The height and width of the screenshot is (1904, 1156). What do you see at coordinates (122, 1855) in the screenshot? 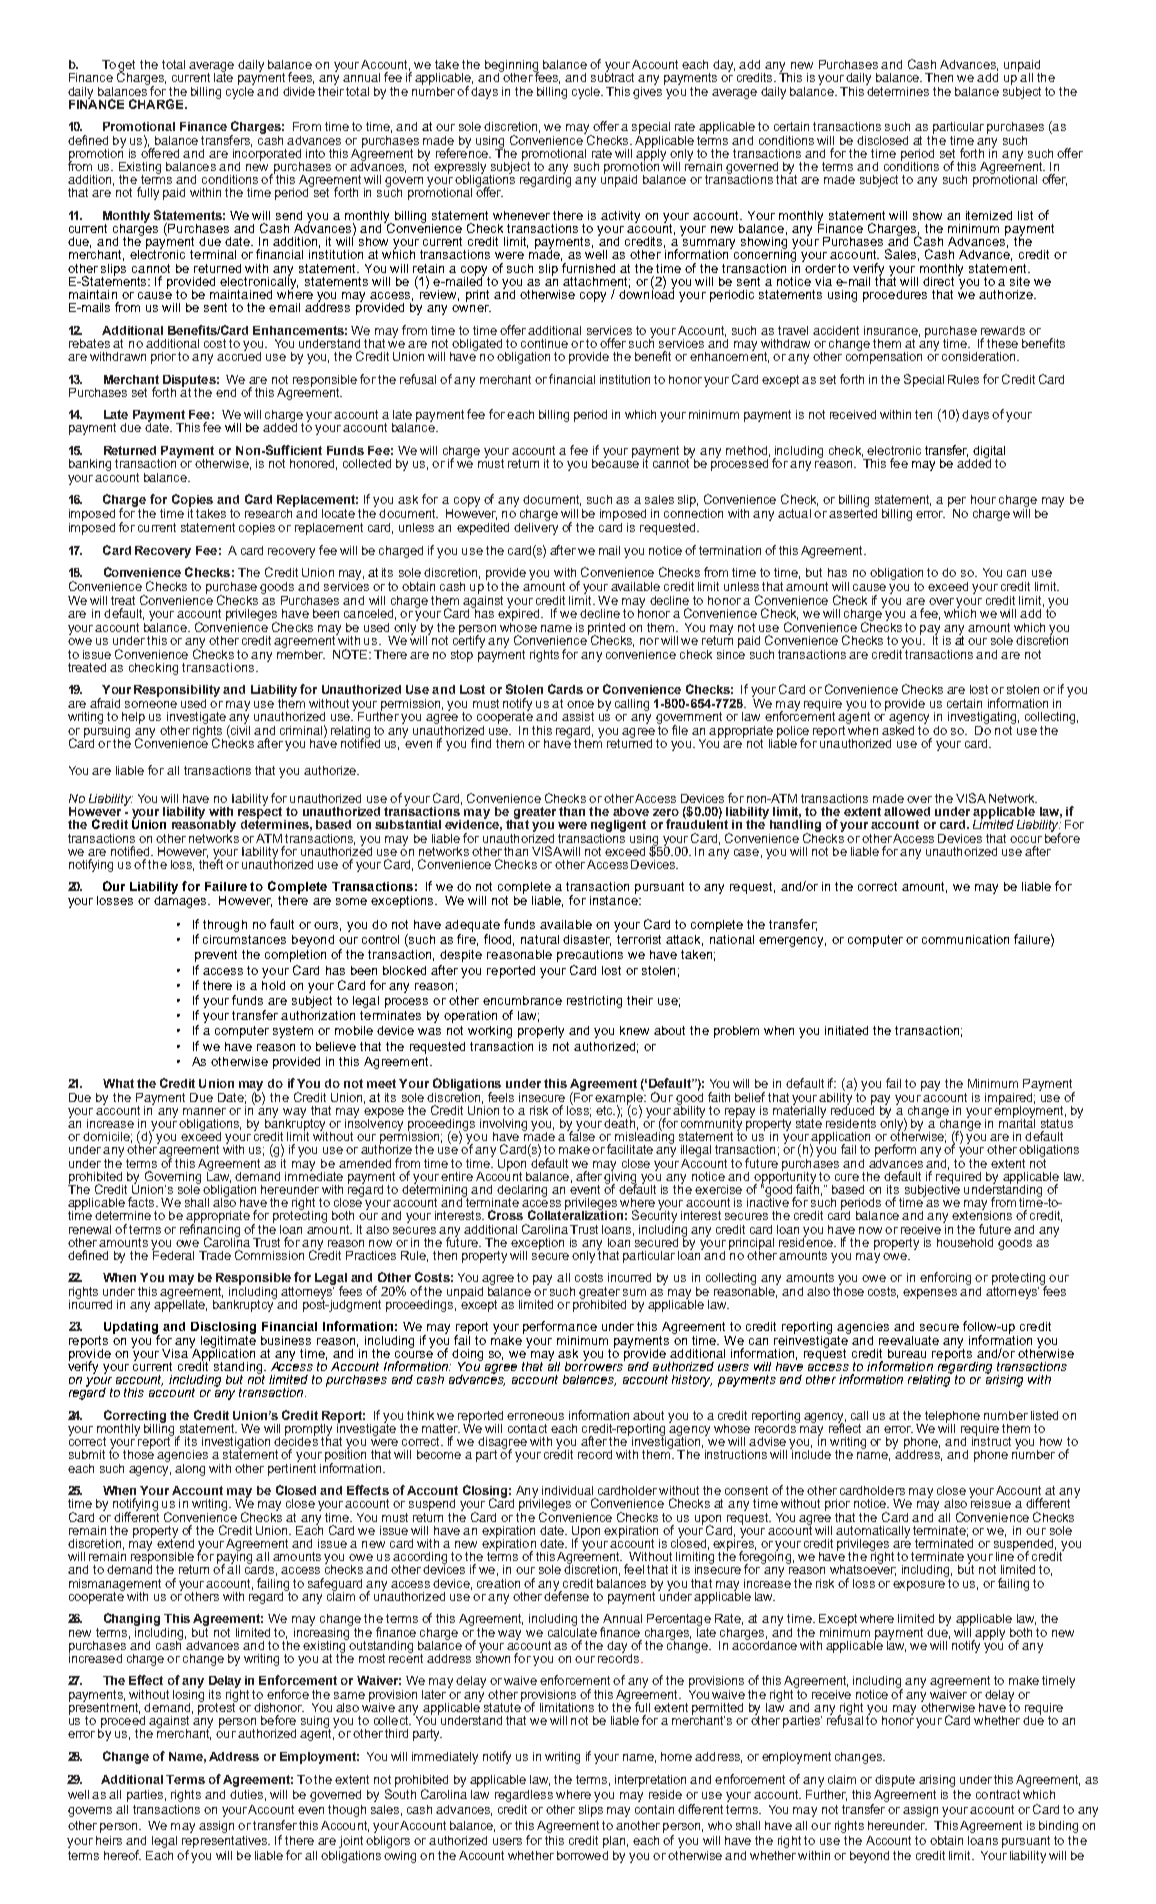
I see `hereof` at bounding box center [122, 1855].
